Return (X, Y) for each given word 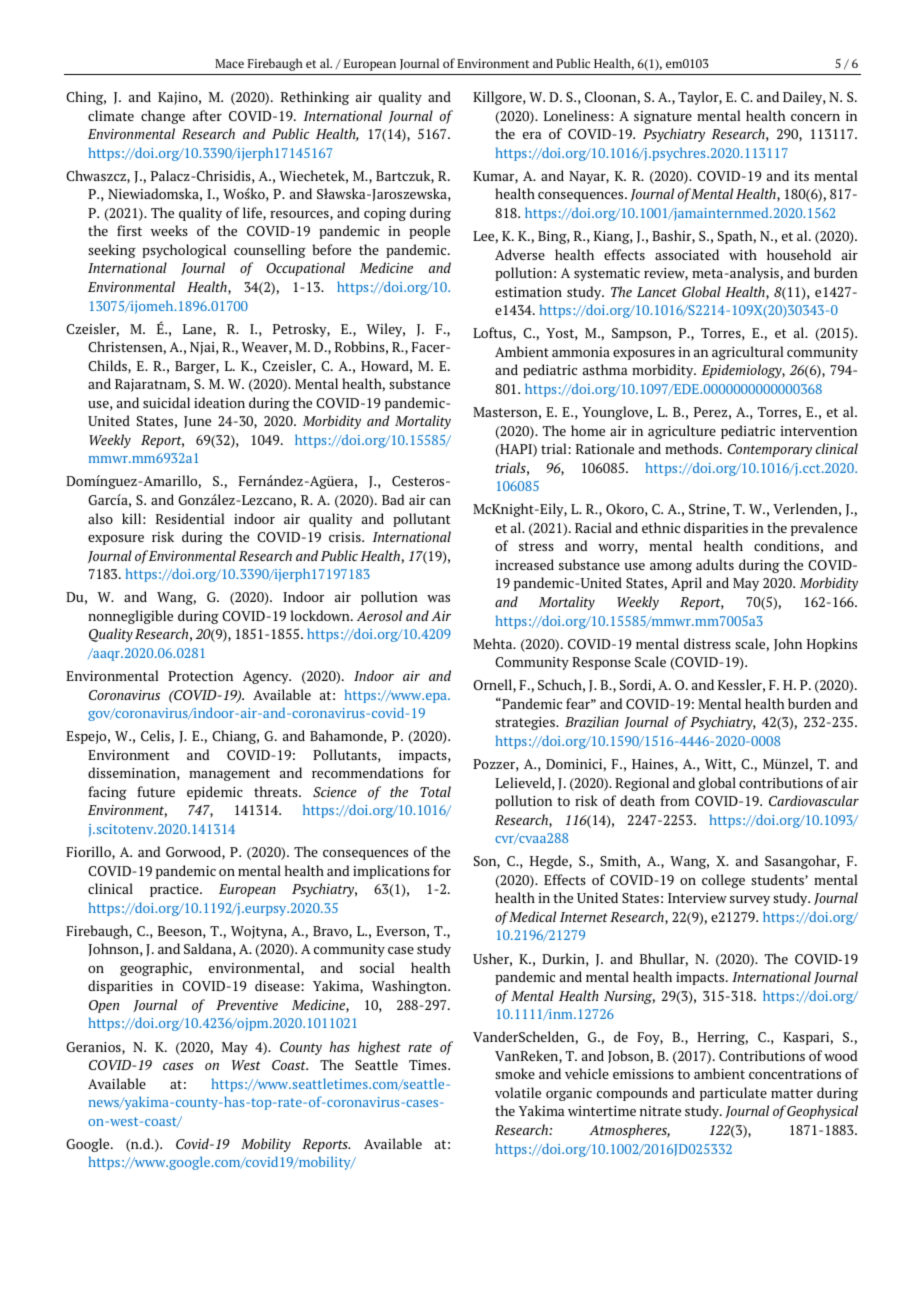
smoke (515, 1073)
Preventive (247, 1005)
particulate (733, 1094)
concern (815, 117)
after (207, 115)
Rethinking (315, 98)
